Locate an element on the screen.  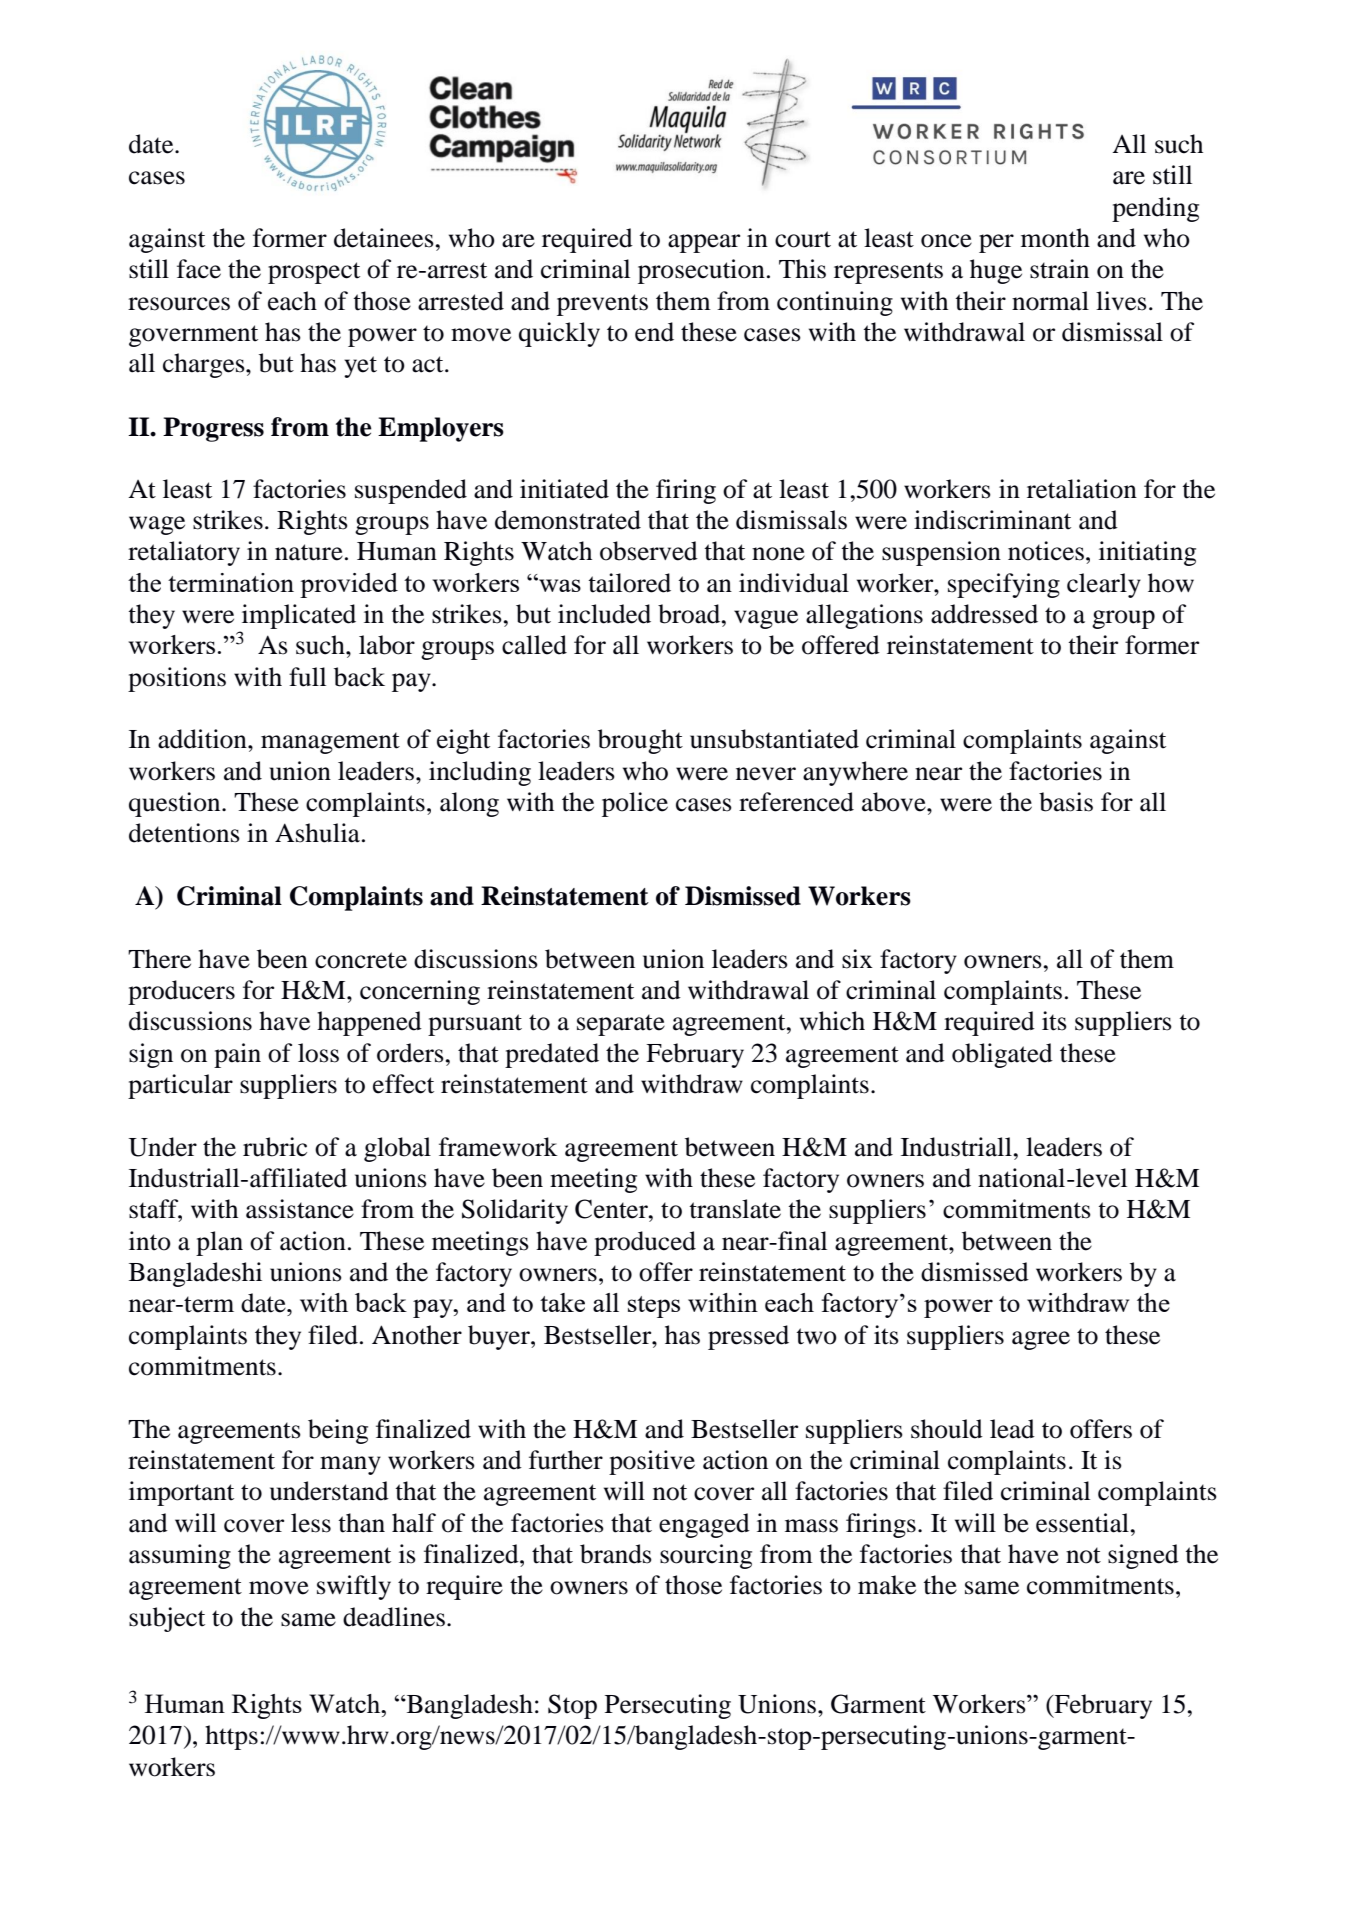
Center is located at coordinates (612, 1209).
